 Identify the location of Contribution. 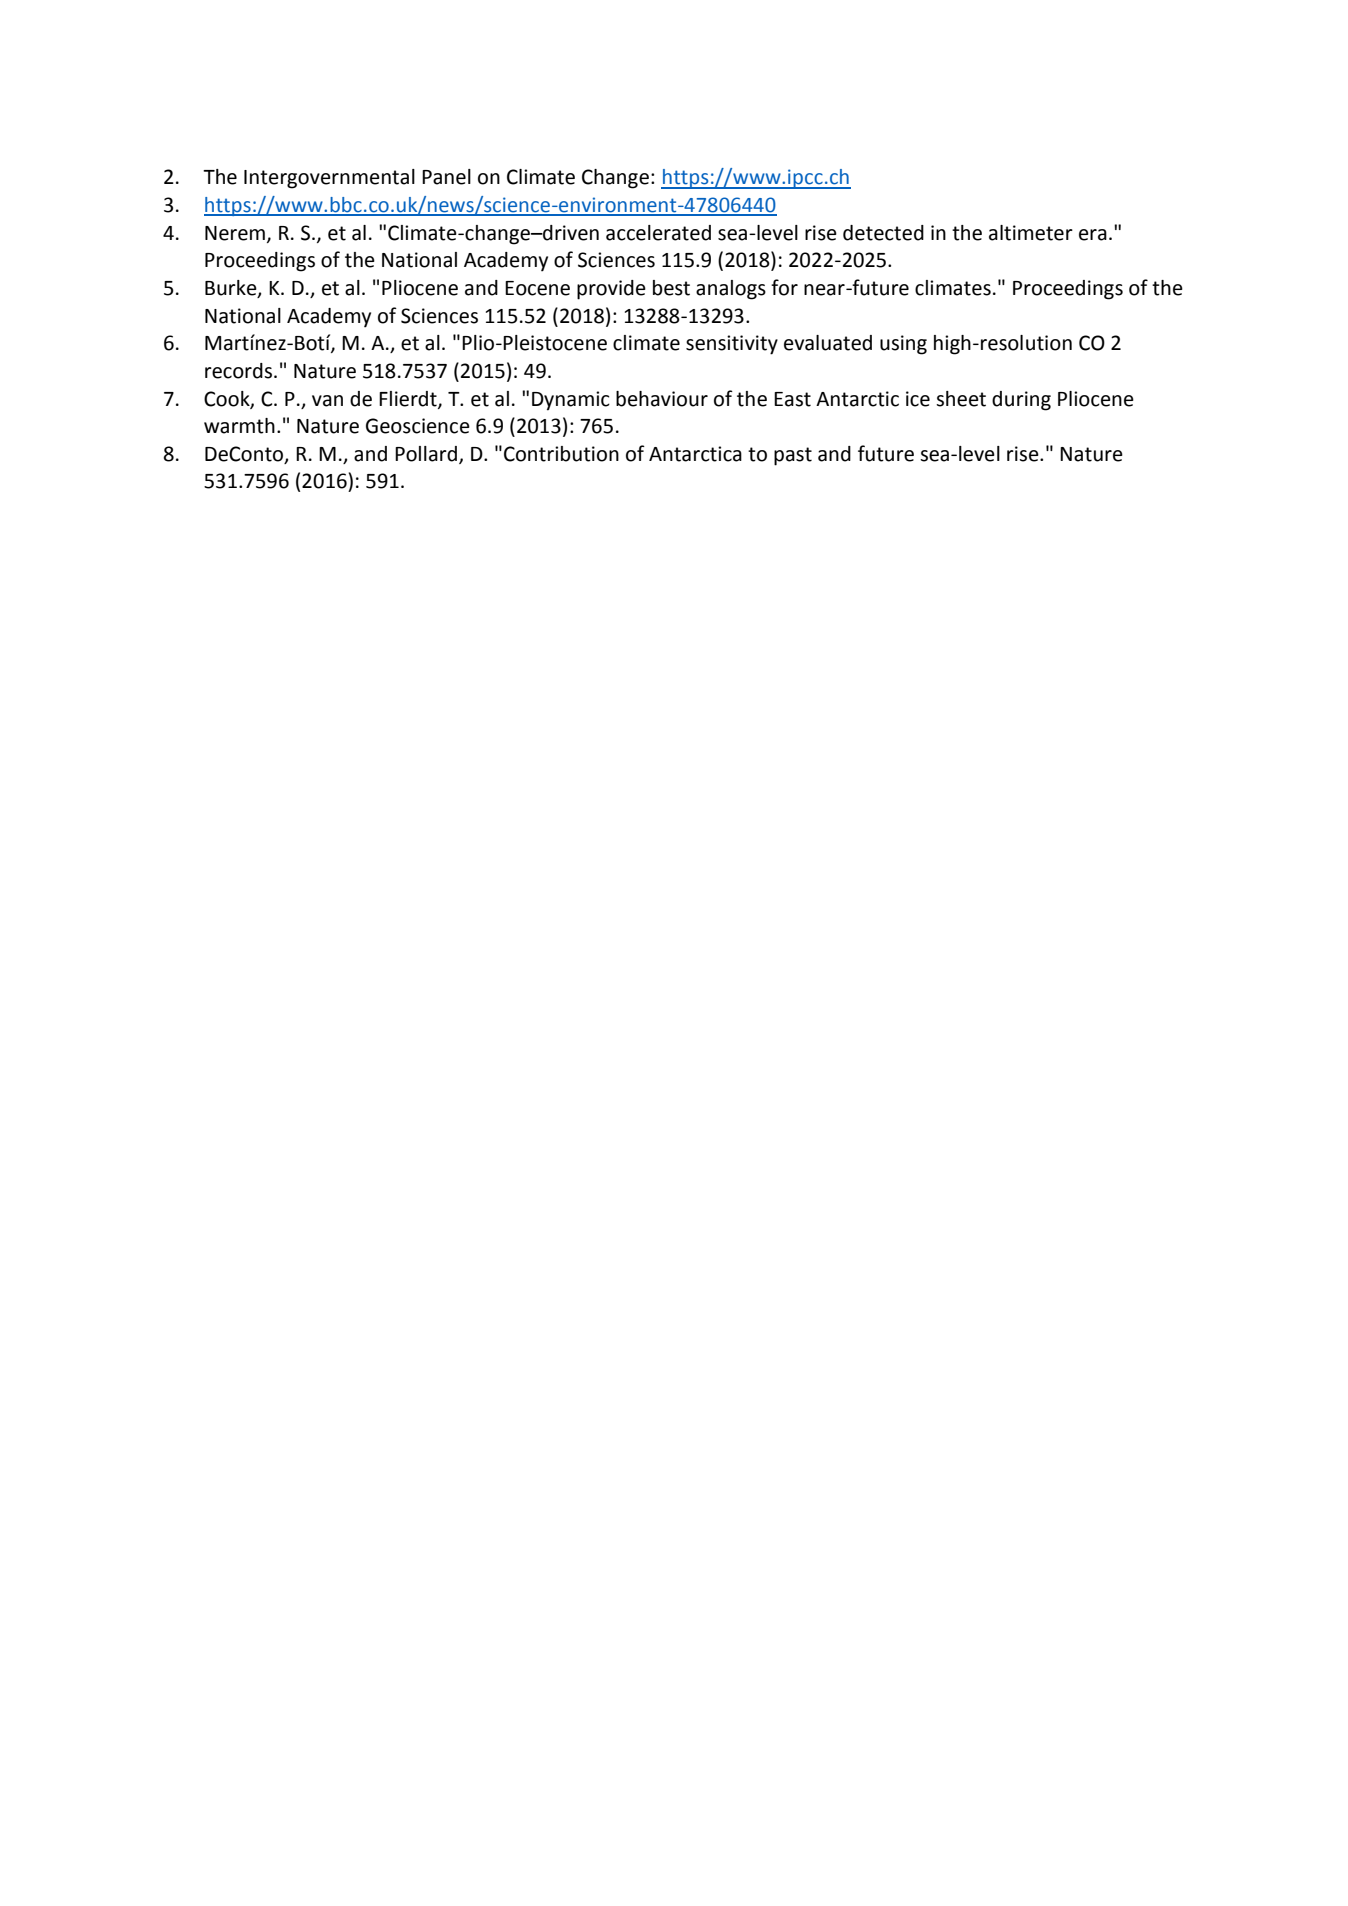
(561, 454).
